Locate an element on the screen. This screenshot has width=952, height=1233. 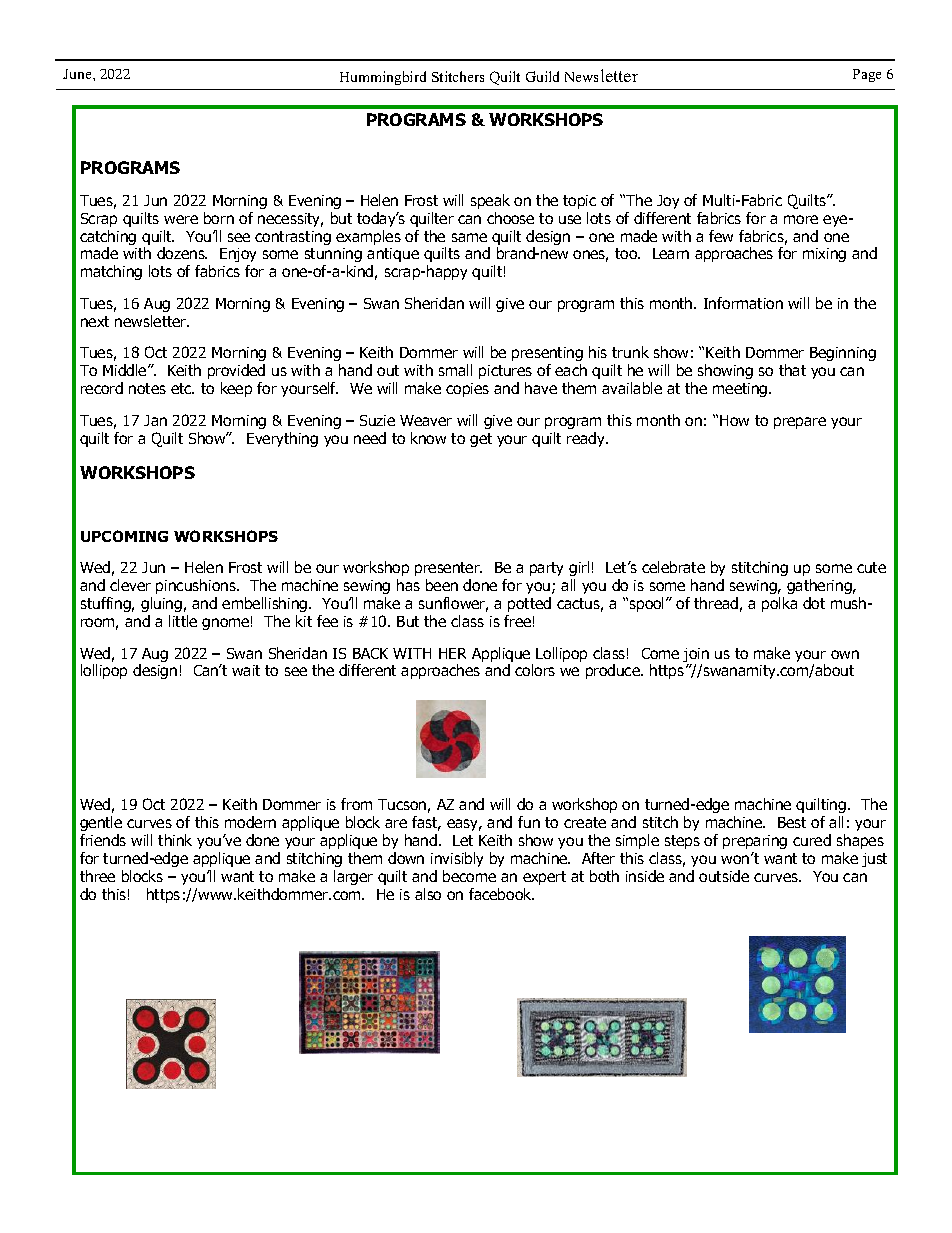
potted is located at coordinates (529, 604).
